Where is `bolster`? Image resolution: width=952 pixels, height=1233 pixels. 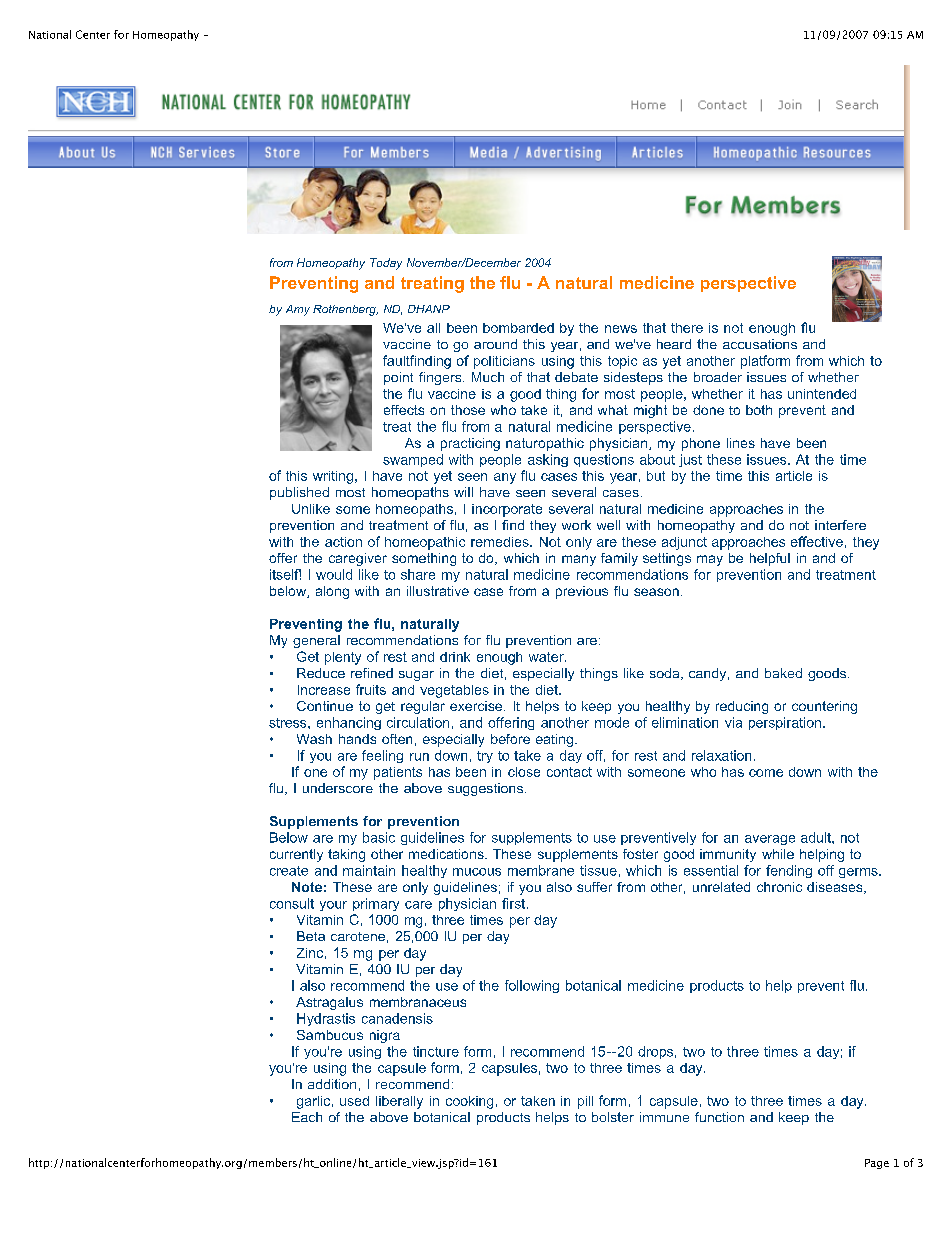
bolster is located at coordinates (613, 1117).
